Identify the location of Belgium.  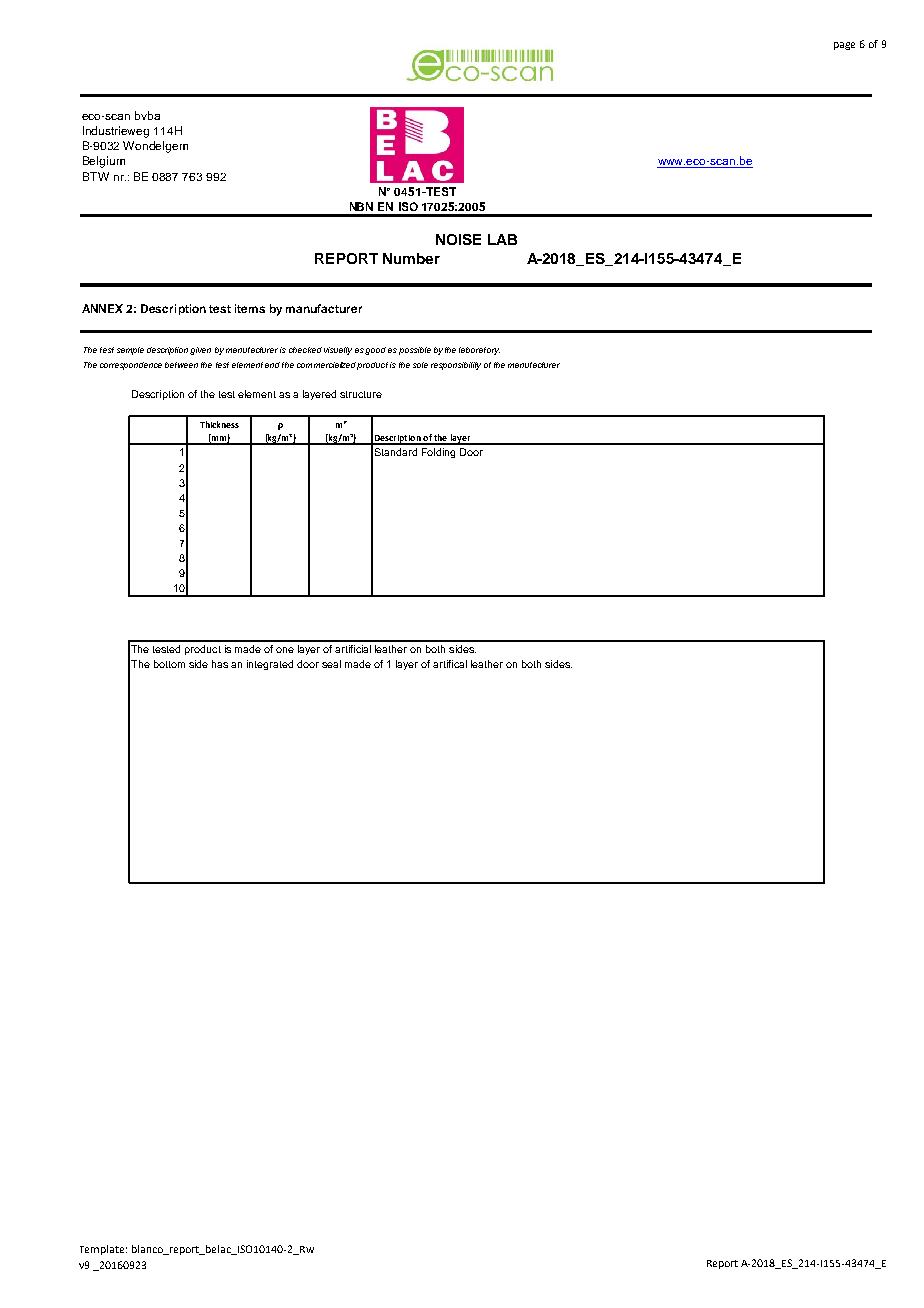
(104, 162).
